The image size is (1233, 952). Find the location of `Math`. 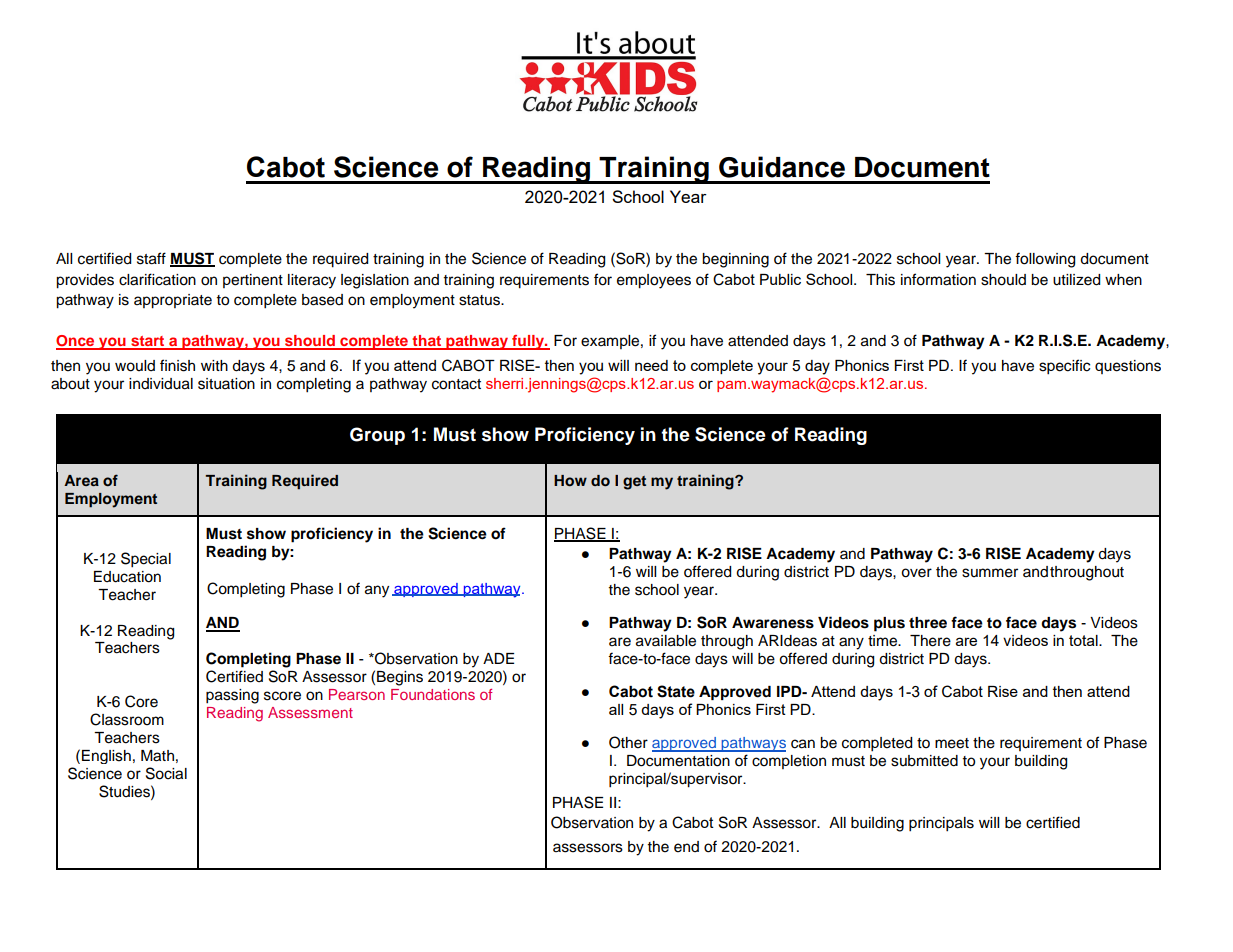

Math is located at coordinates (157, 756).
